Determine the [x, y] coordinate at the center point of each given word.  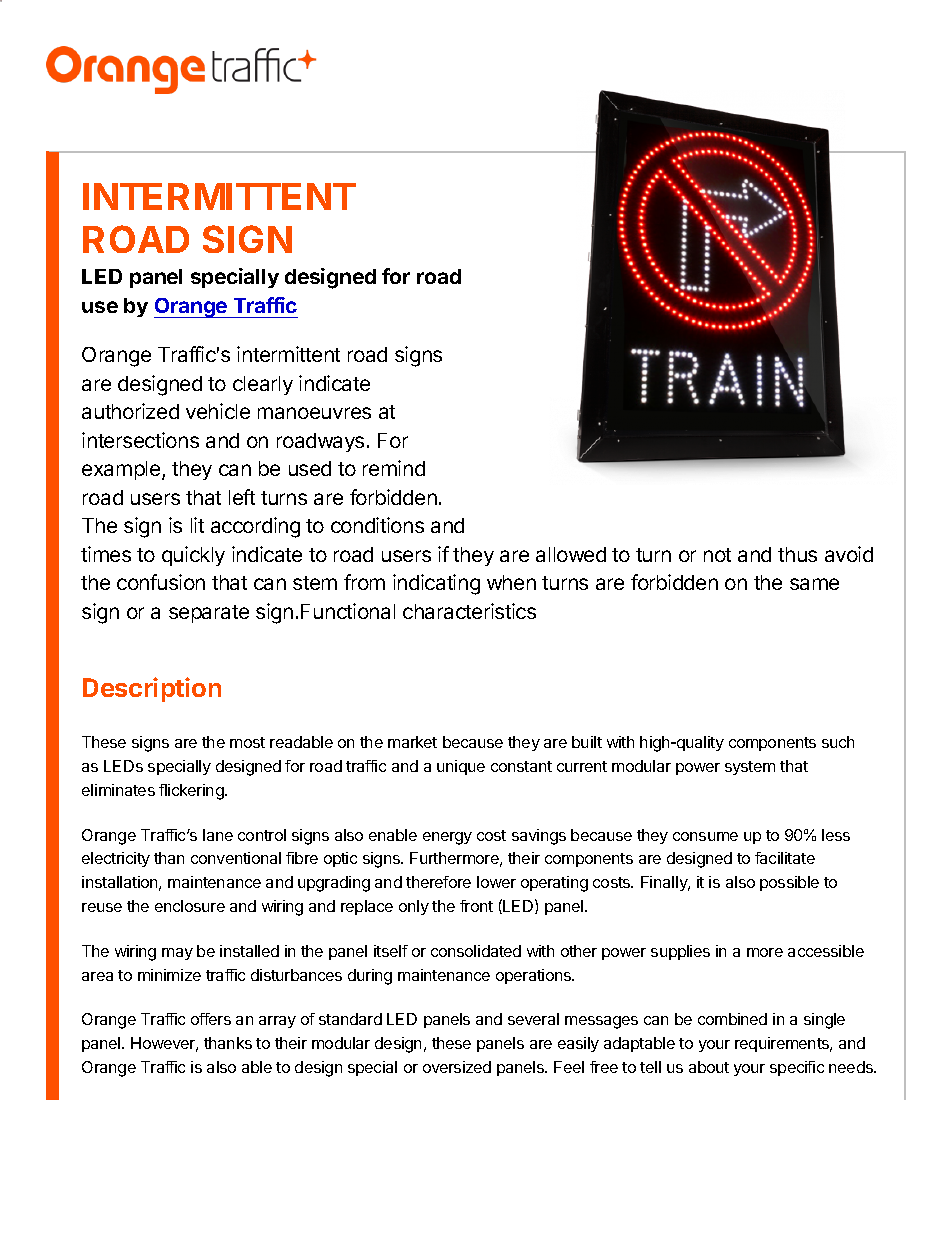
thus [797, 554]
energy [447, 838]
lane [218, 835]
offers [211, 1019]
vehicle [218, 411]
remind [394, 468]
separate [209, 614]
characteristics [469, 611]
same [814, 584]
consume [705, 836]
